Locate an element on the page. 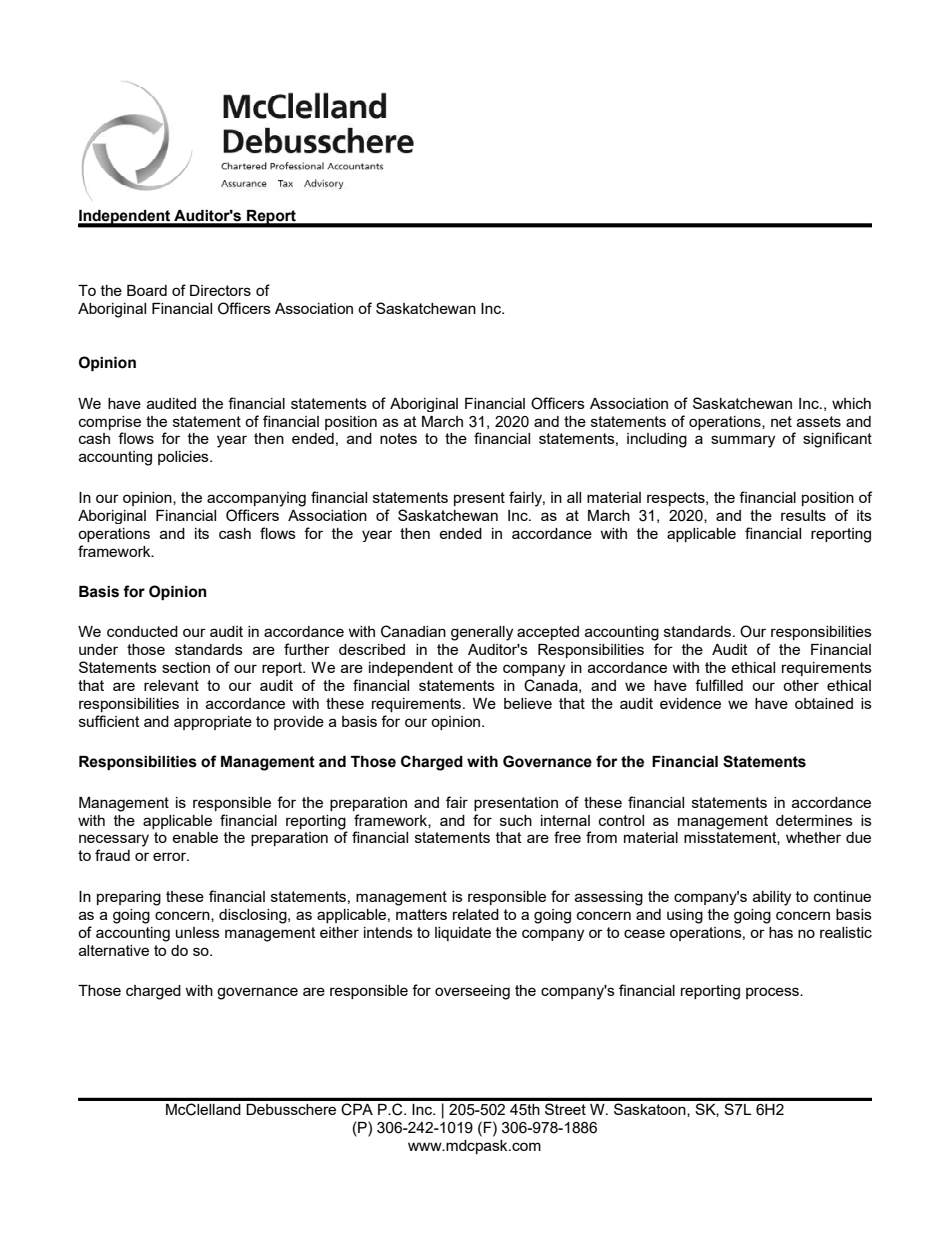 This page has height=1233, width=952. believe is located at coordinates (528, 703).
